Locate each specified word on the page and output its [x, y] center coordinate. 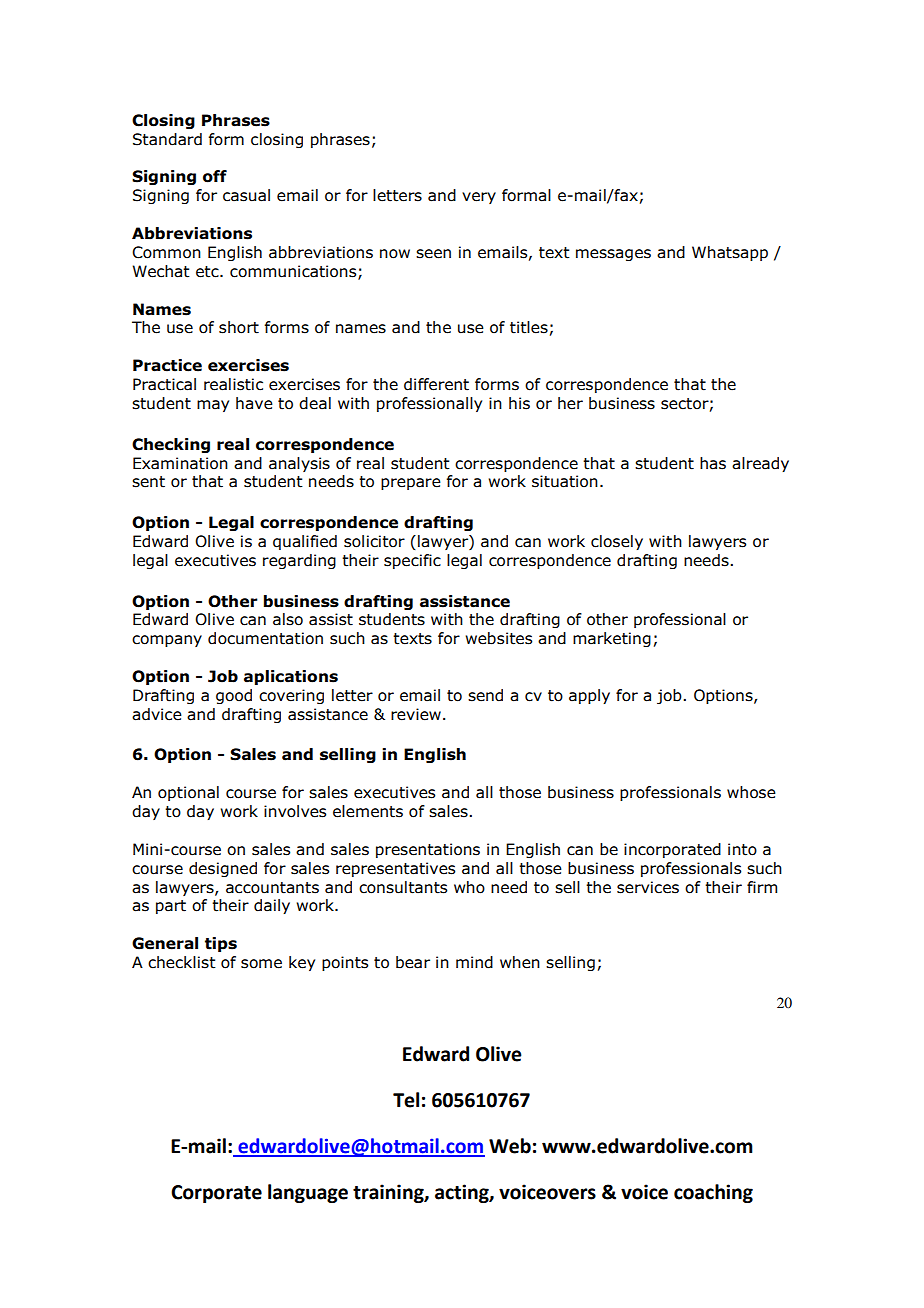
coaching [713, 1193]
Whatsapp [730, 253]
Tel [406, 1100]
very [479, 198]
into [742, 849]
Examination [180, 463]
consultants [403, 887]
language [308, 1193]
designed [223, 869]
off [215, 176]
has [713, 463]
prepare [411, 484]
